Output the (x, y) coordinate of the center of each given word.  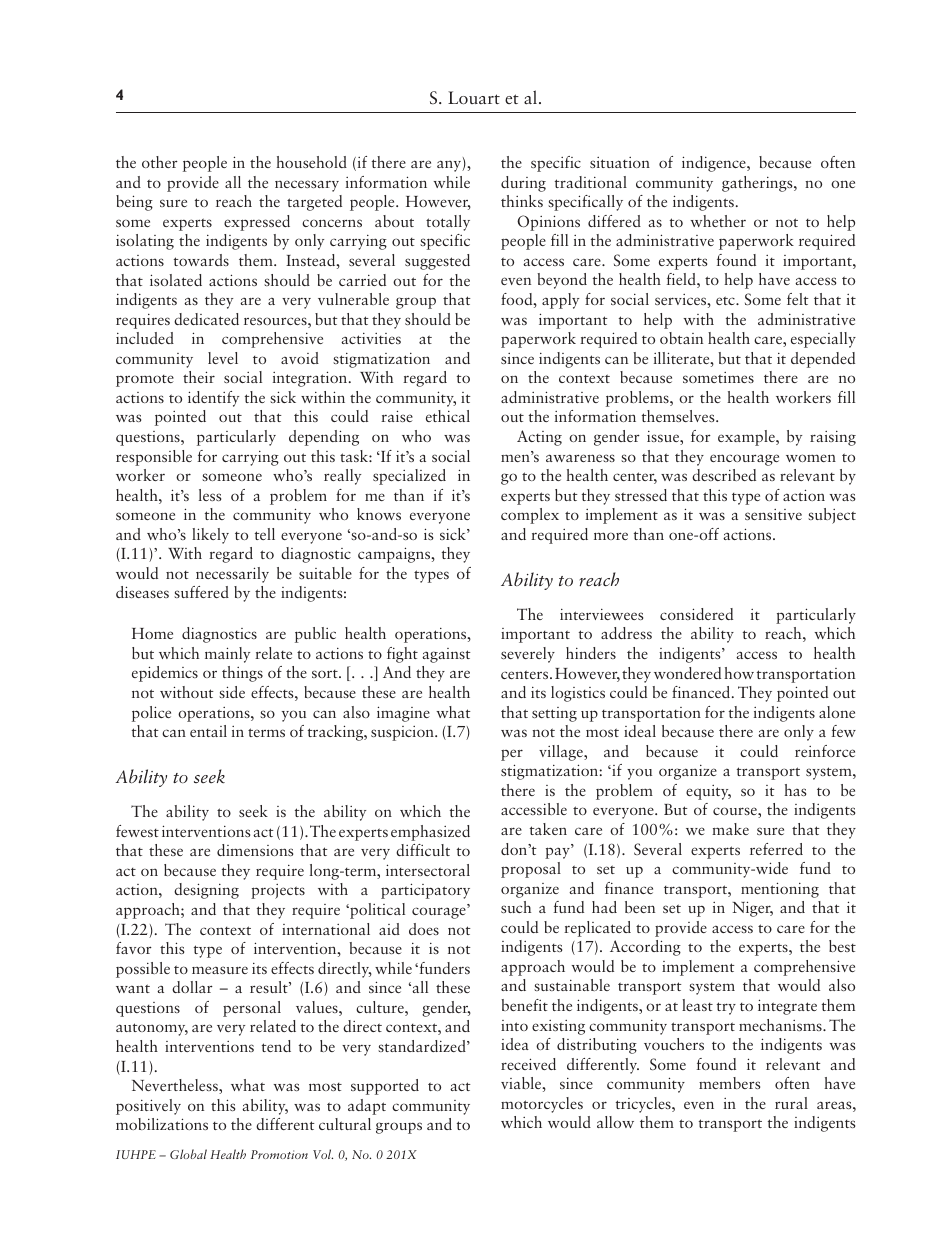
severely (528, 655)
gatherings (758, 184)
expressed (257, 223)
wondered (687, 673)
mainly (227, 655)
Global (188, 1154)
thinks (522, 201)
